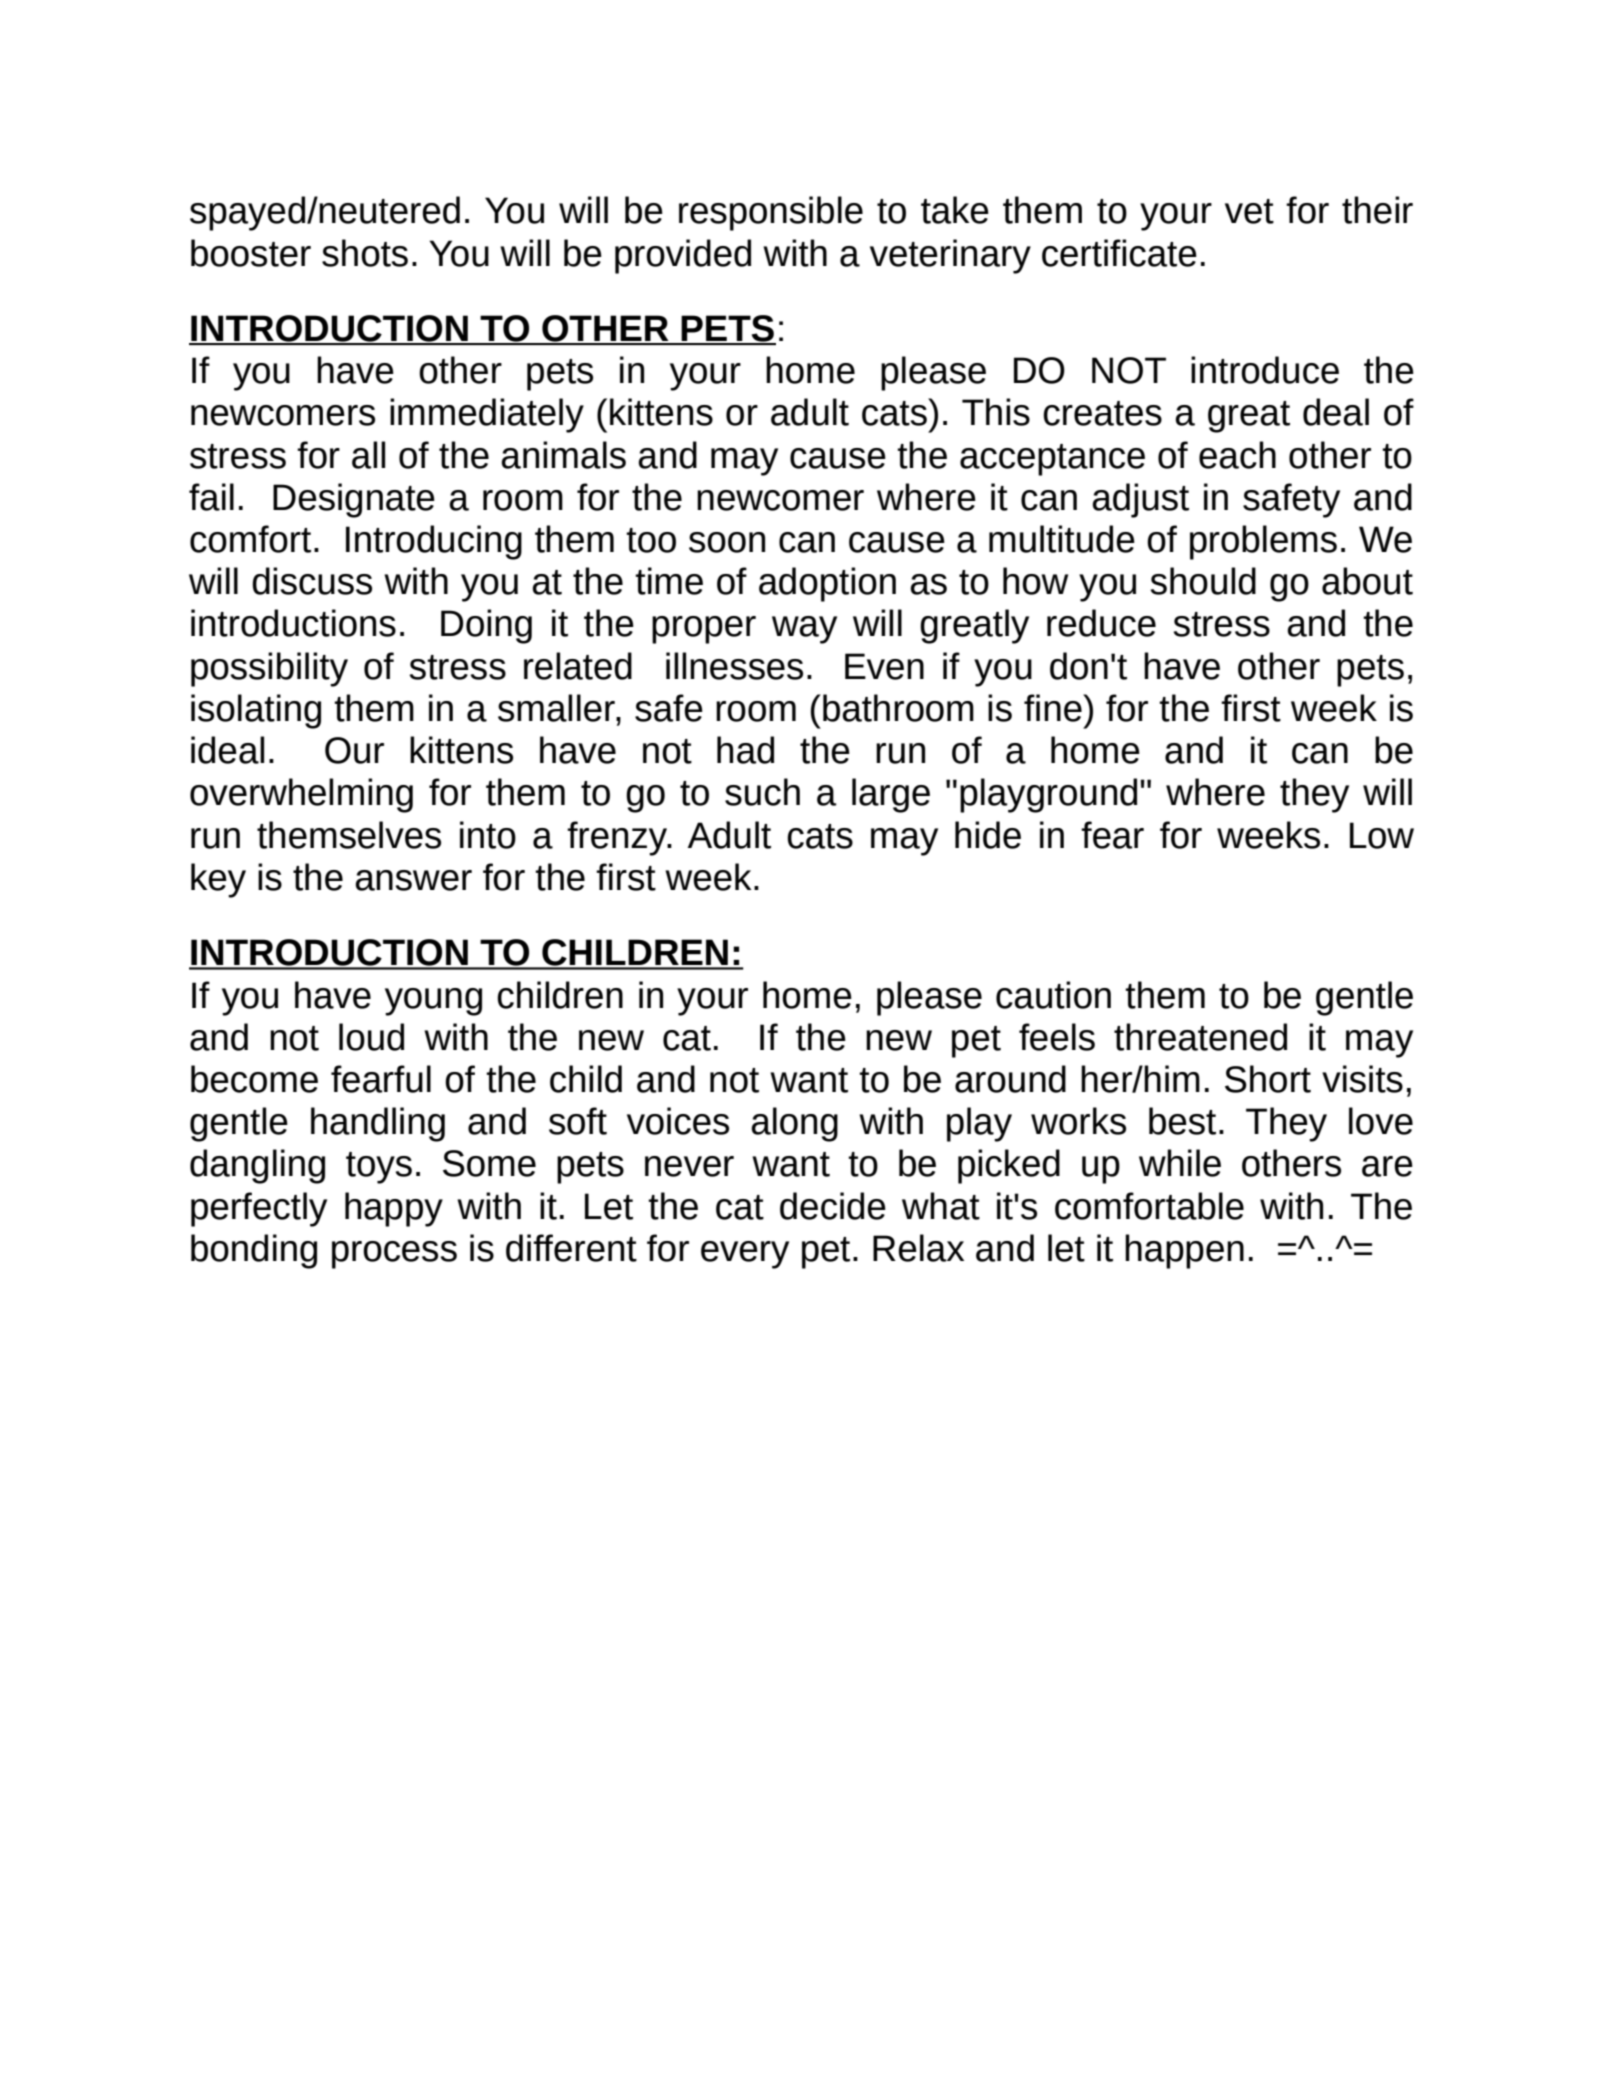  I want to click on answer, so click(413, 880).
